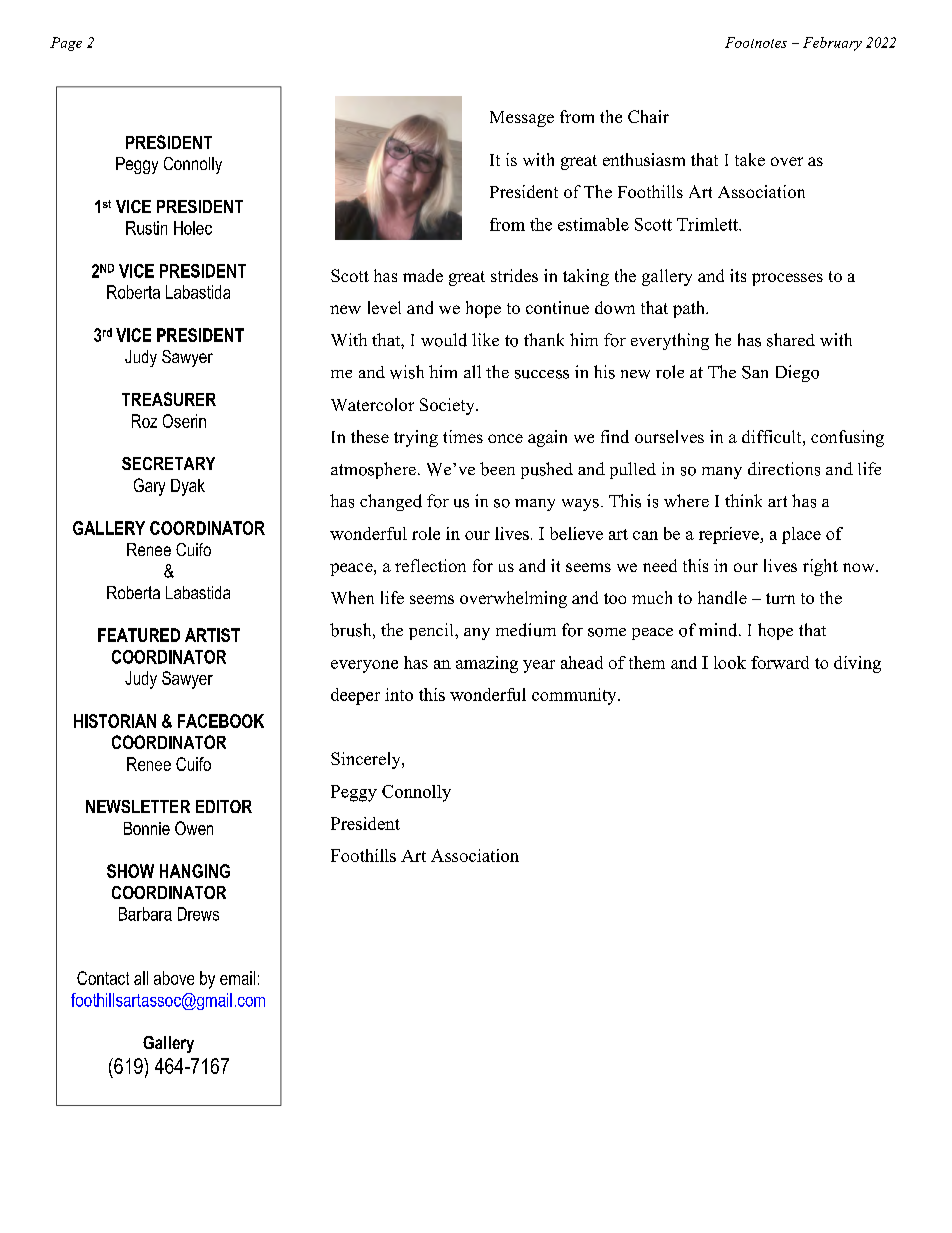 The width and height of the page is (952, 1233). Describe the element at coordinates (756, 42) in the page. I see `Footnotes` at that location.
